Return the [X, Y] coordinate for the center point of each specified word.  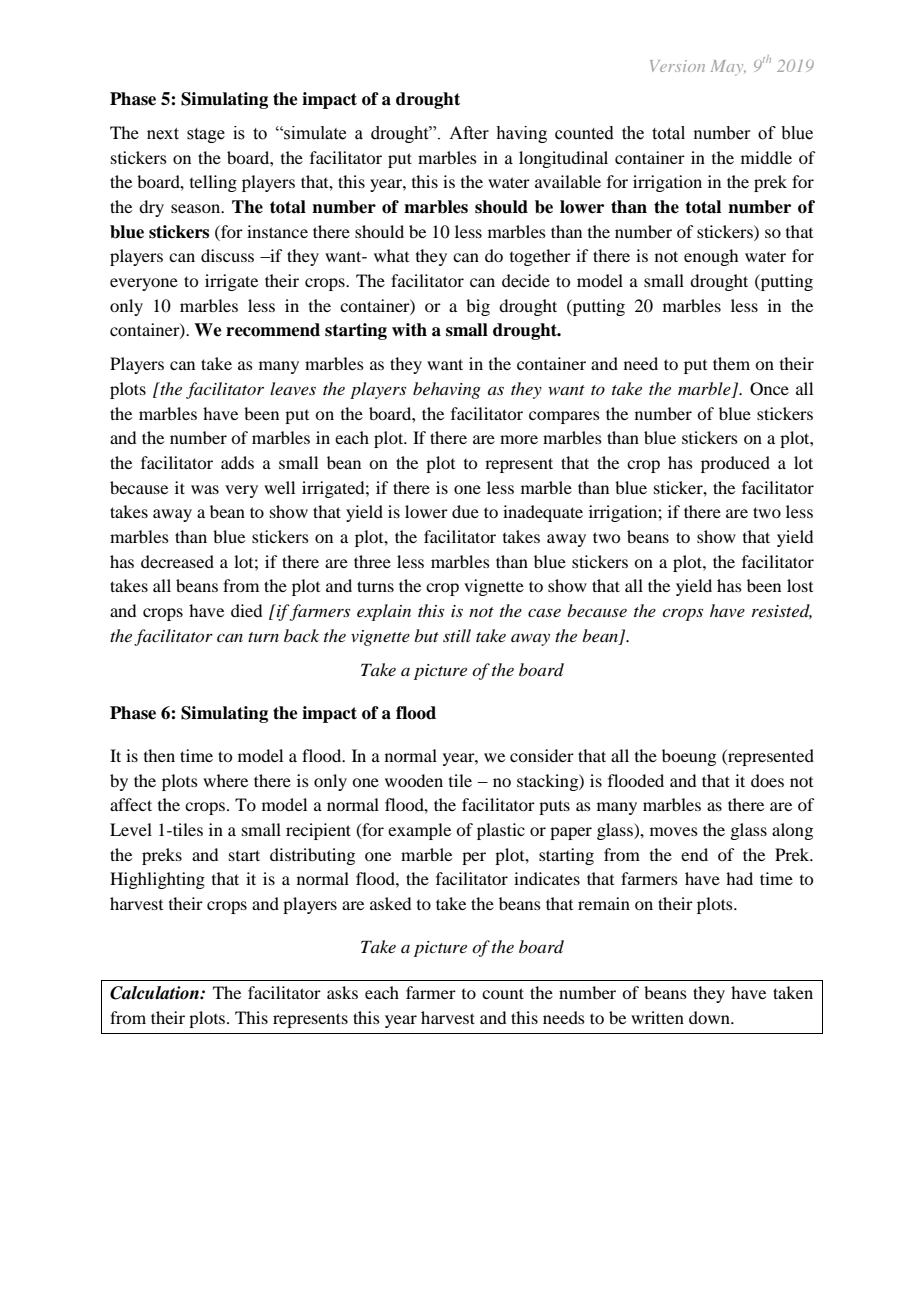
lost [800, 585]
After [469, 133]
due [465, 511]
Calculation [155, 993]
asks [342, 992]
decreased [177, 561]
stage [206, 135]
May [728, 68]
